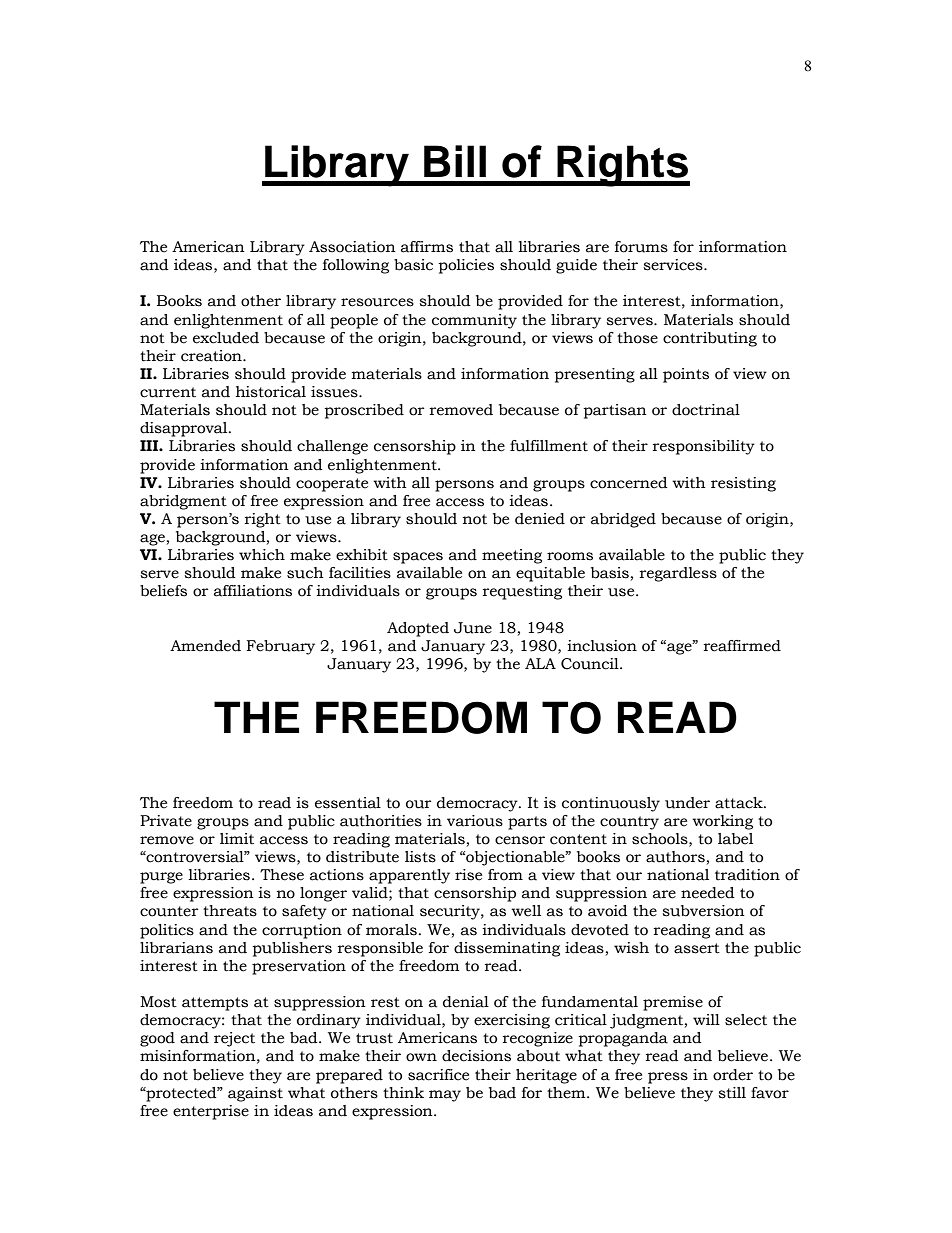  Describe the element at coordinates (733, 1075) in the document. I see `order` at that location.
